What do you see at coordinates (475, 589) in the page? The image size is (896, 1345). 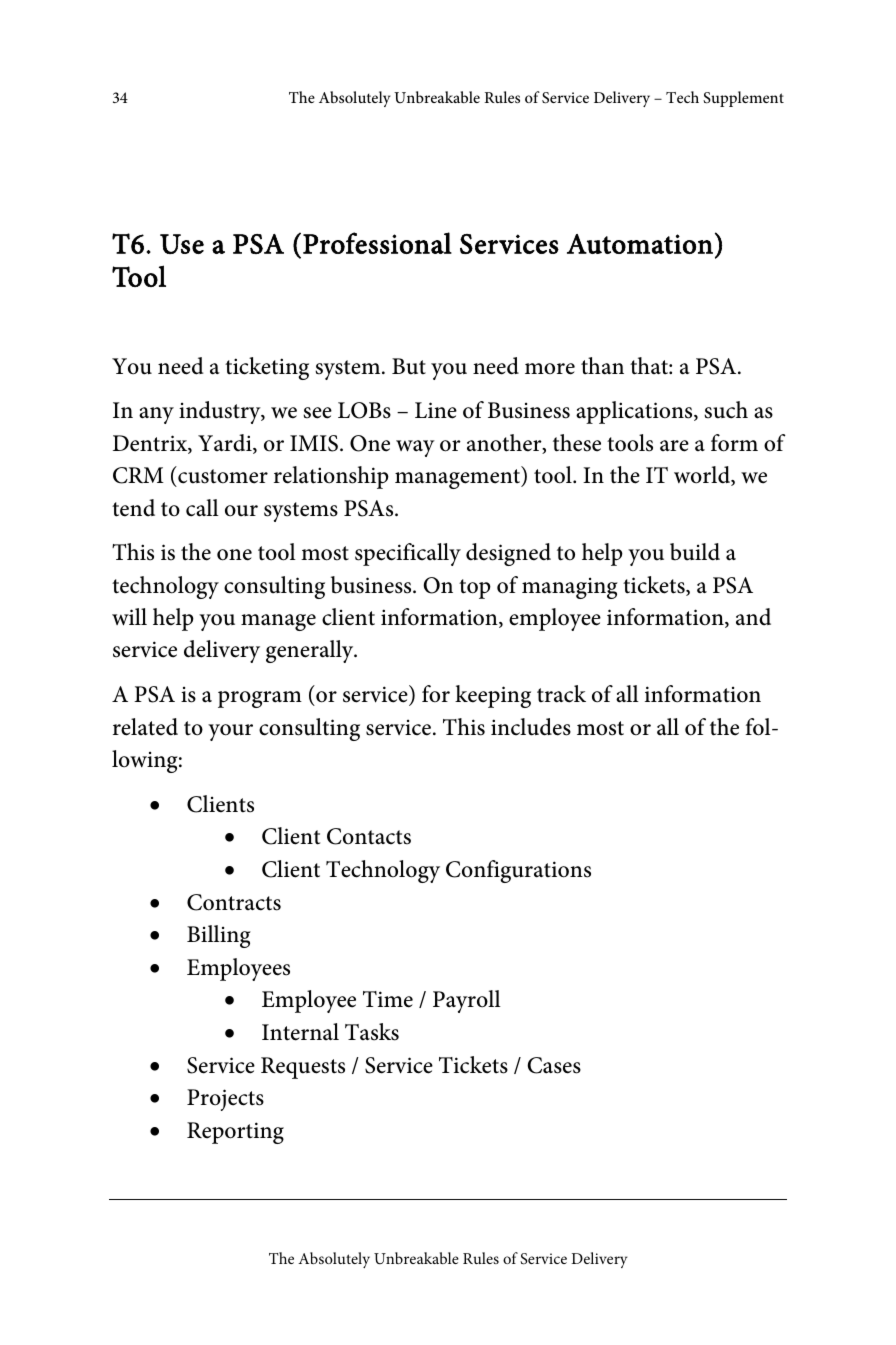 I see `top` at bounding box center [475, 589].
